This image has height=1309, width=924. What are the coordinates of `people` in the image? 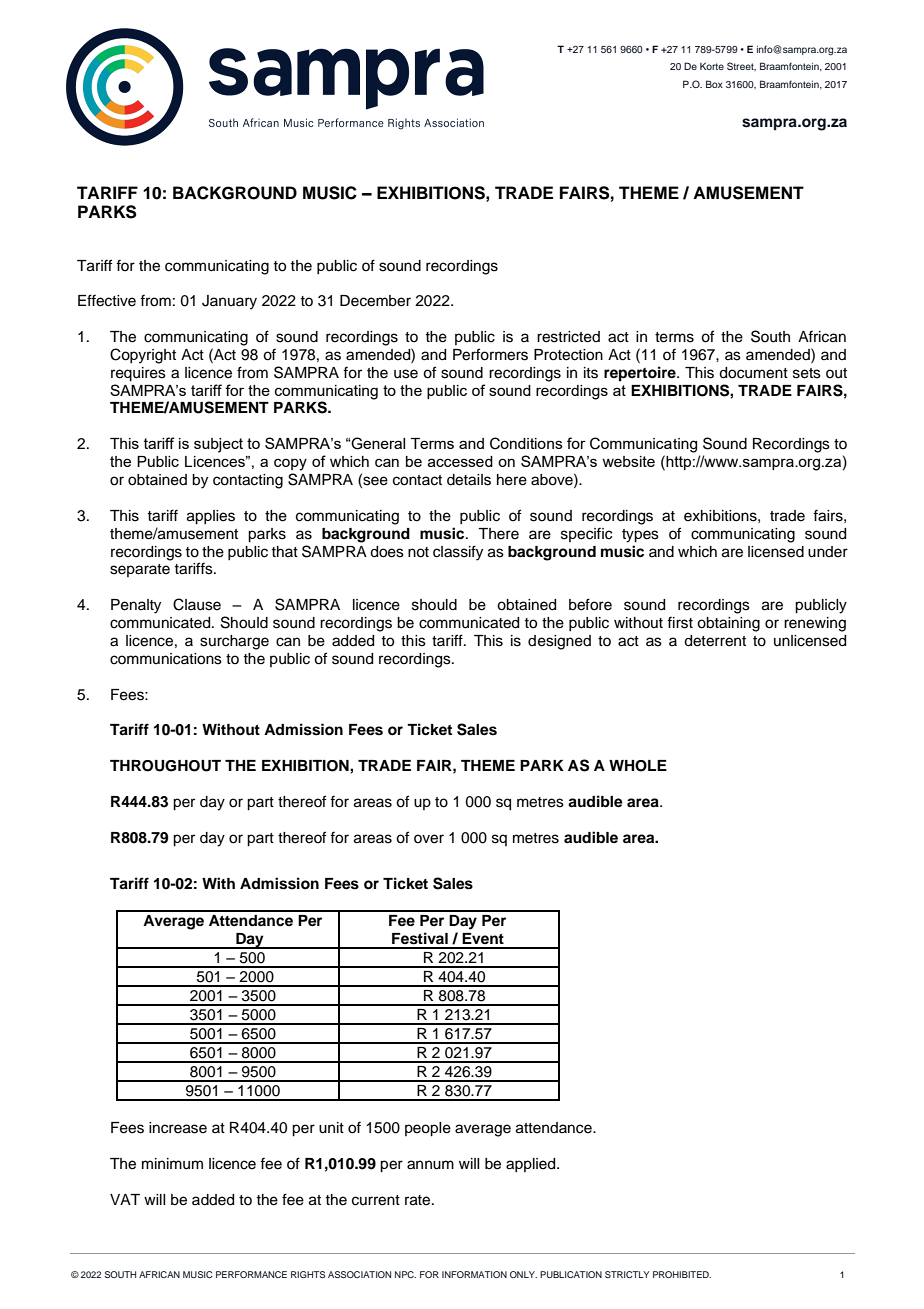 It's located at (428, 1129).
